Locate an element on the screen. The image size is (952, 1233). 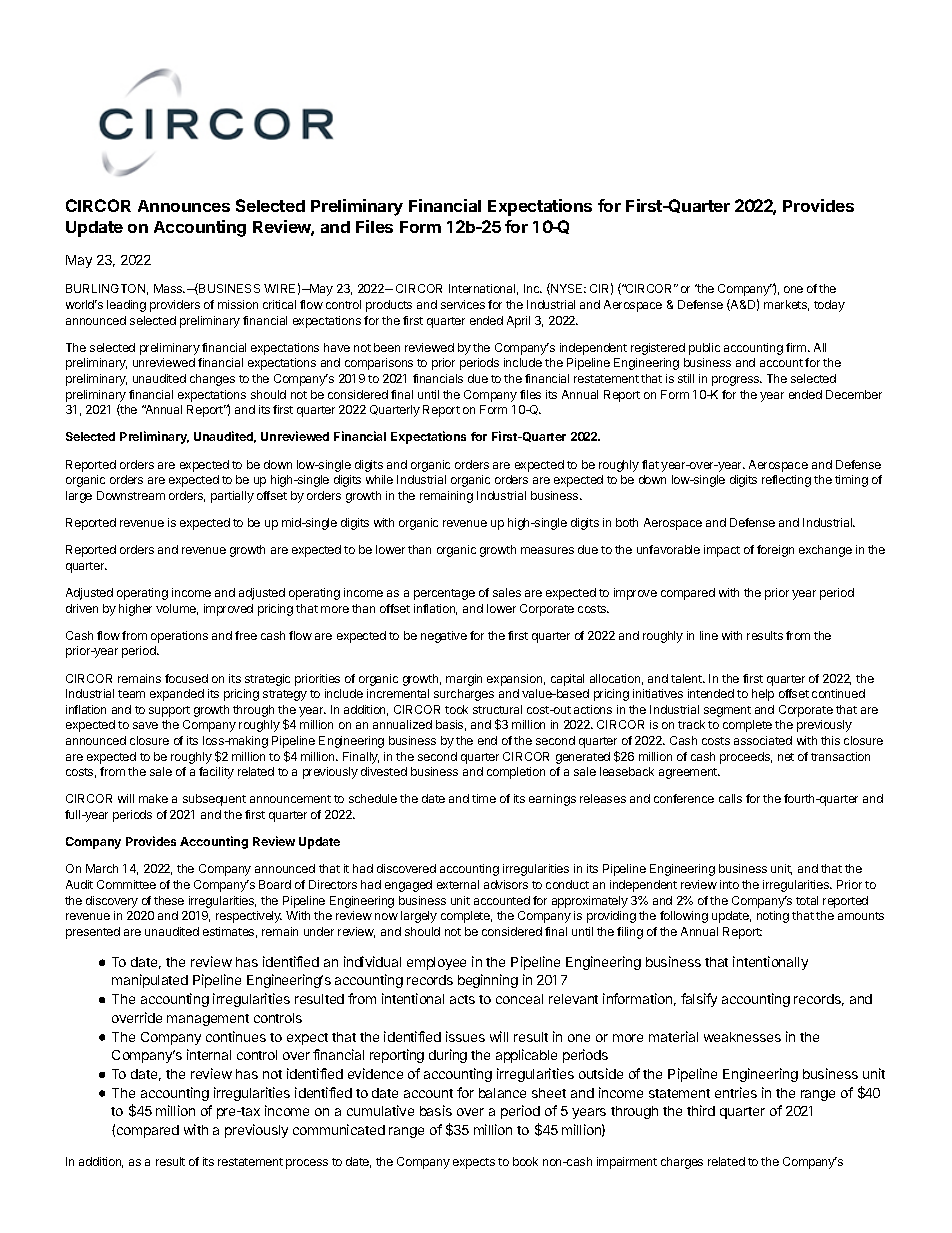
these is located at coordinates (169, 900).
